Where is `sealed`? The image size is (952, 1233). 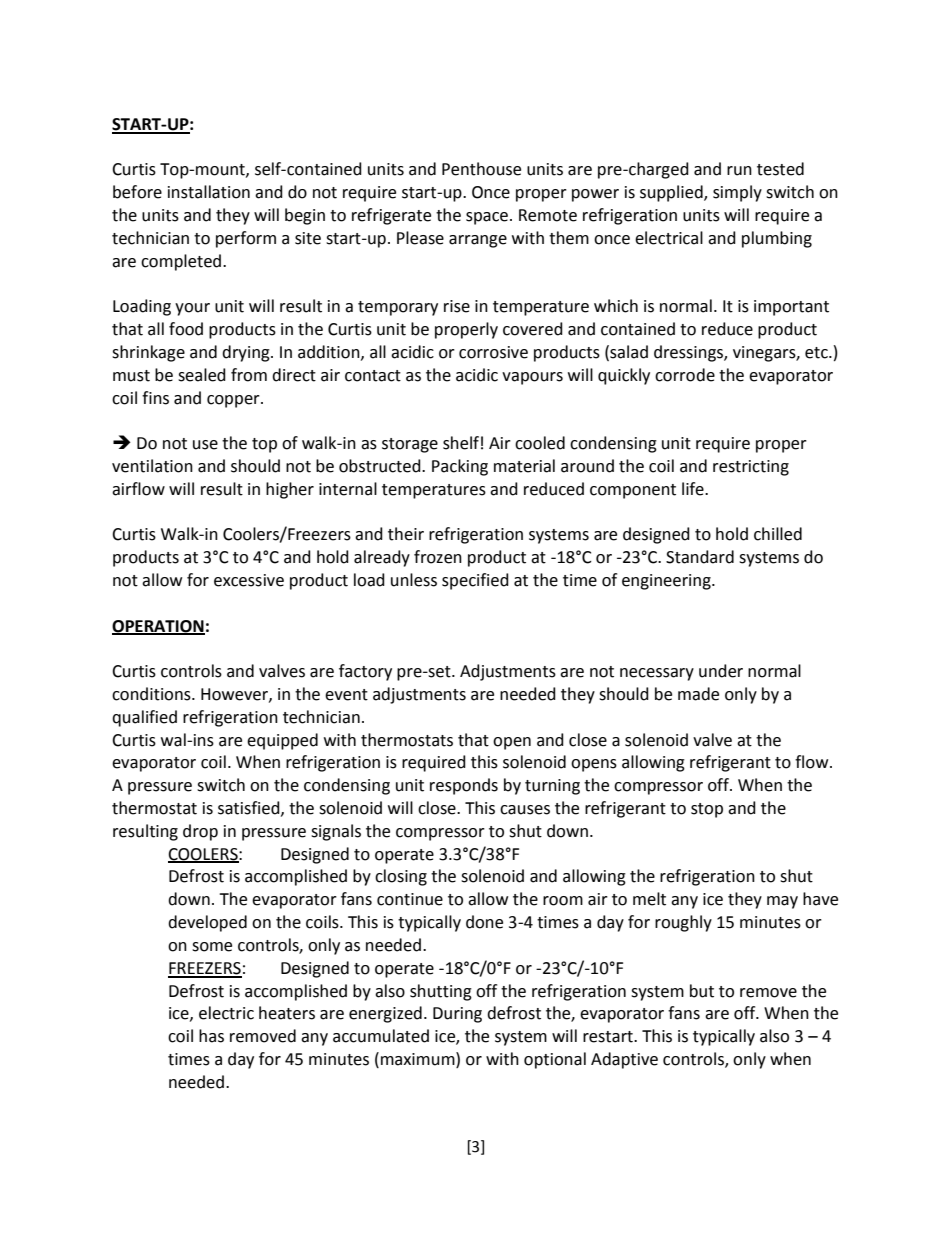 sealed is located at coordinates (202, 375).
